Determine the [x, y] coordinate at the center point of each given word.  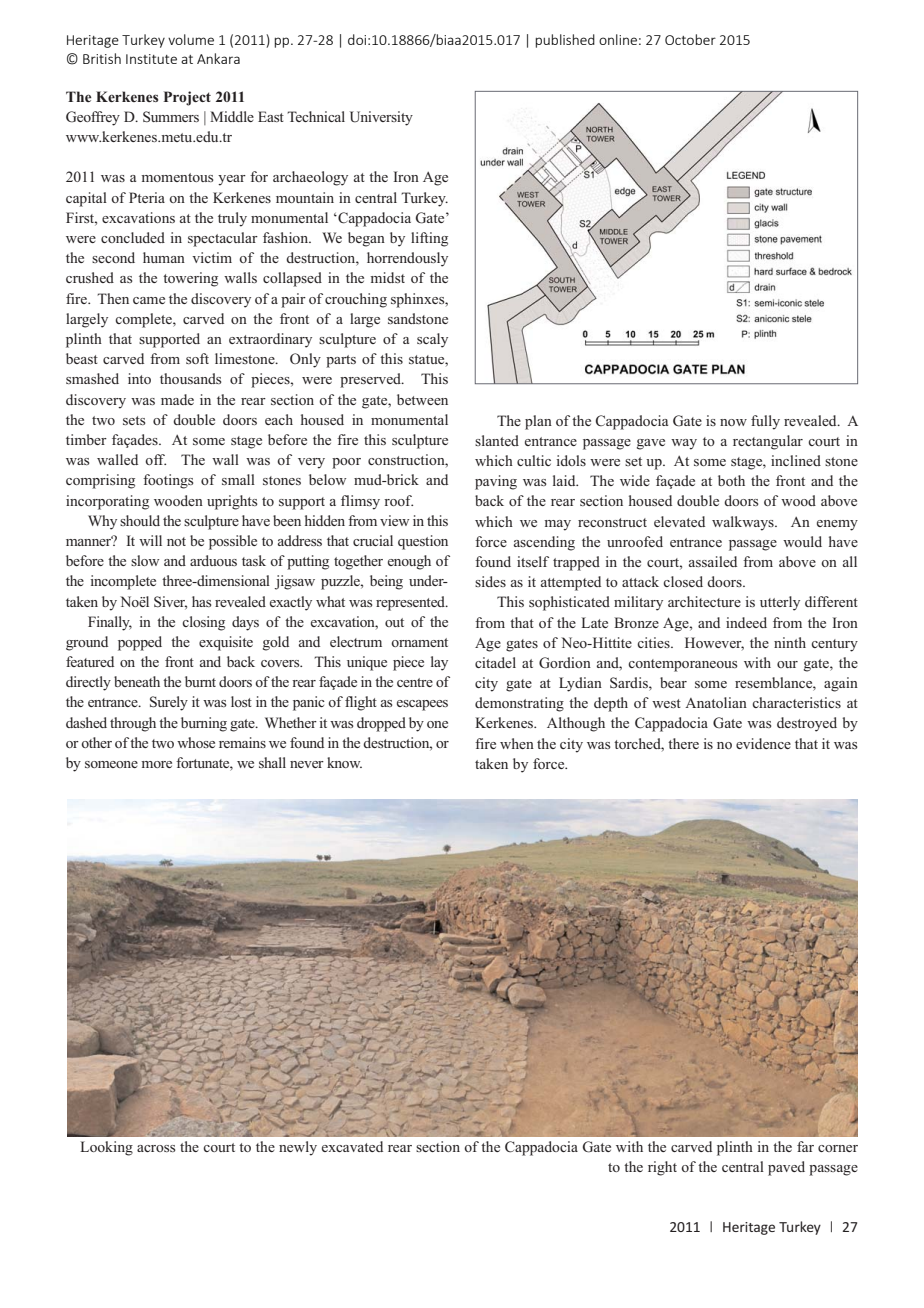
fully [765, 422]
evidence [763, 743]
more [157, 764]
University [381, 118]
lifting [429, 239]
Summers [171, 117]
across [156, 1148]
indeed [746, 622]
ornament [419, 642]
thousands [191, 378]
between [422, 399]
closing [203, 623]
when [517, 743]
